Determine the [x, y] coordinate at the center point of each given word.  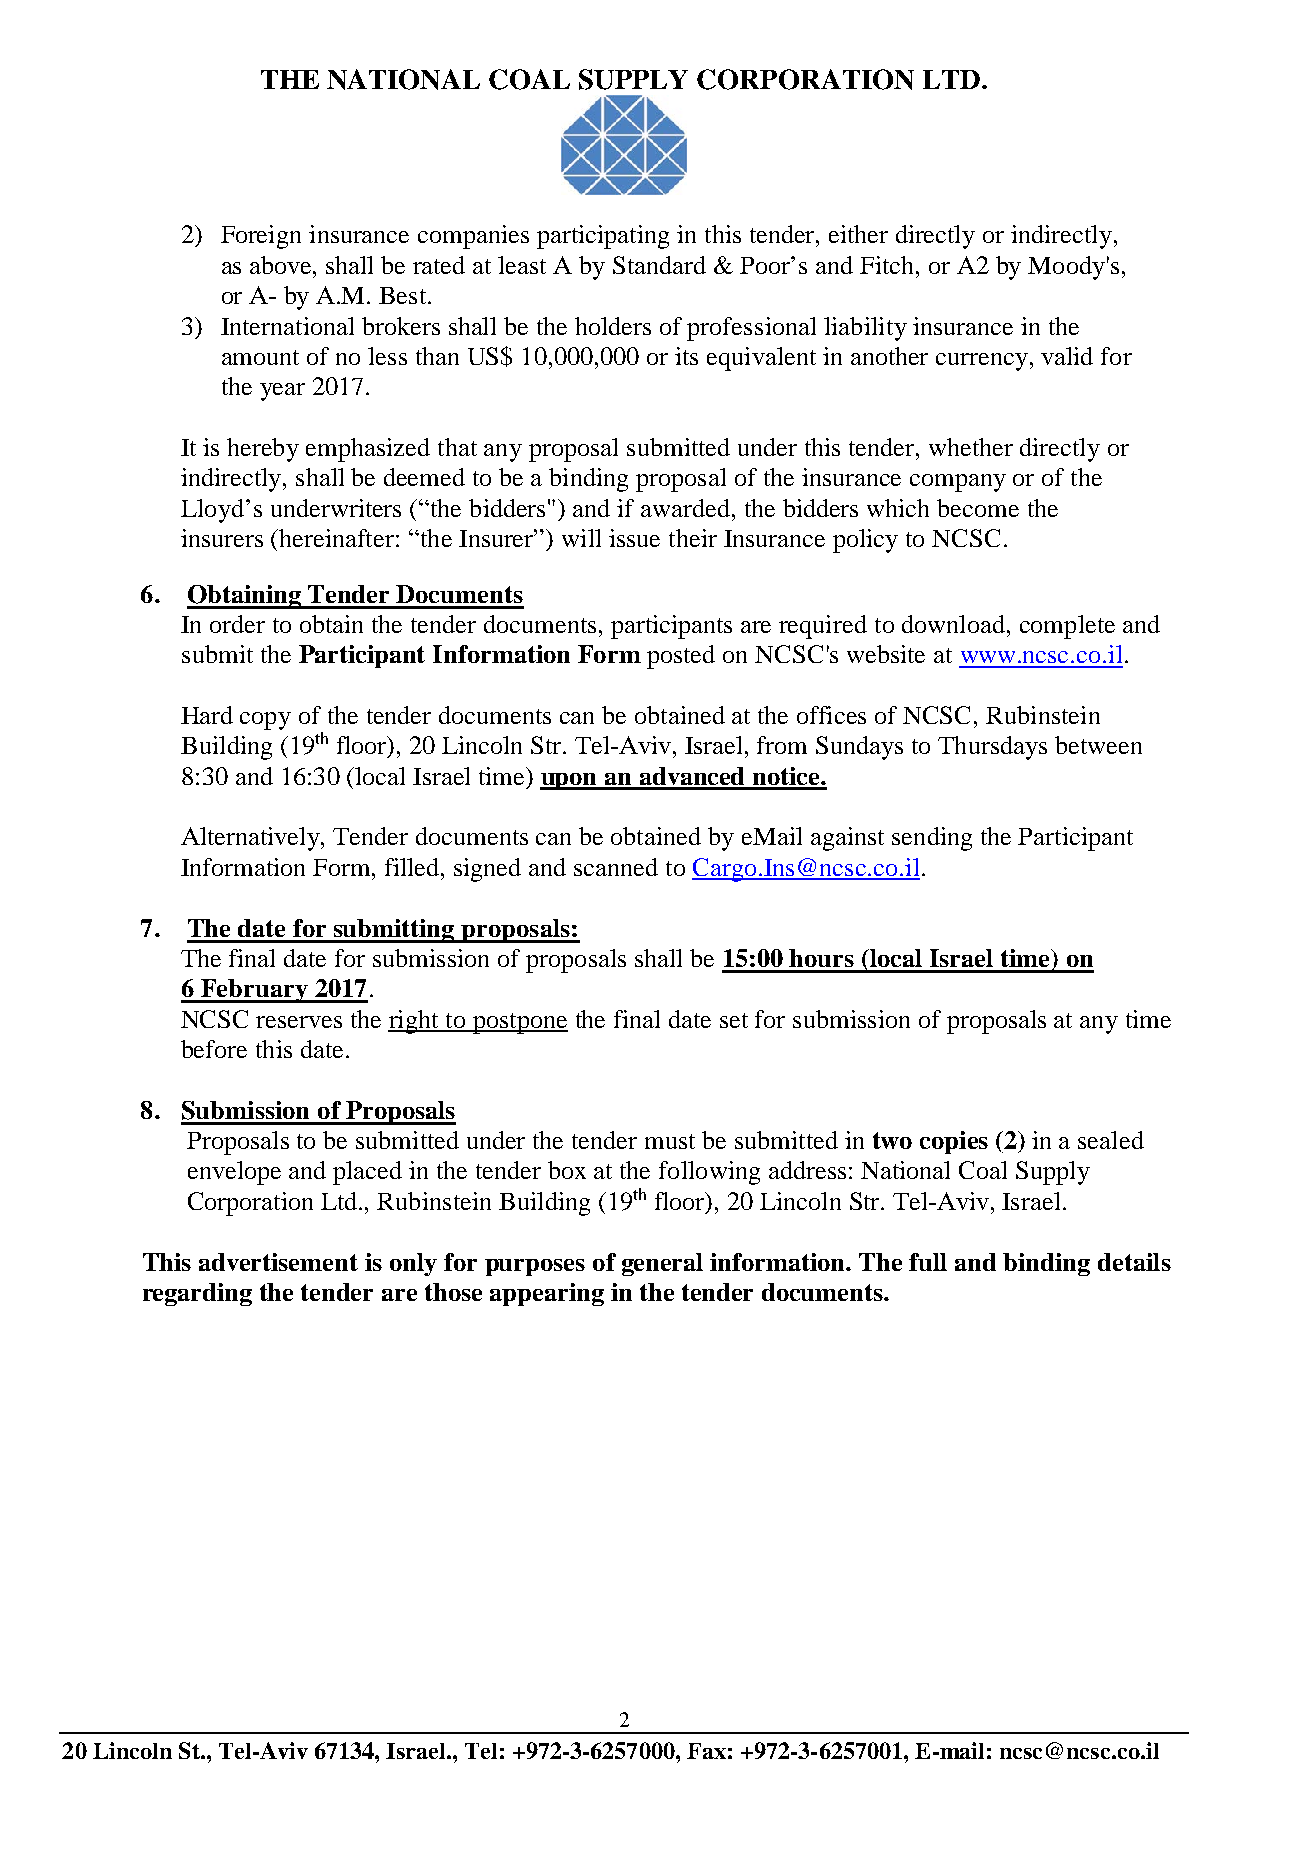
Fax [706, 1751]
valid [1067, 356]
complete [1067, 627]
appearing [547, 1294]
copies [954, 1142]
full [928, 1262]
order [237, 624]
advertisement [278, 1262]
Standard [659, 265]
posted [681, 657]
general [662, 1264]
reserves [299, 1022]
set [734, 1020]
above [282, 265]
